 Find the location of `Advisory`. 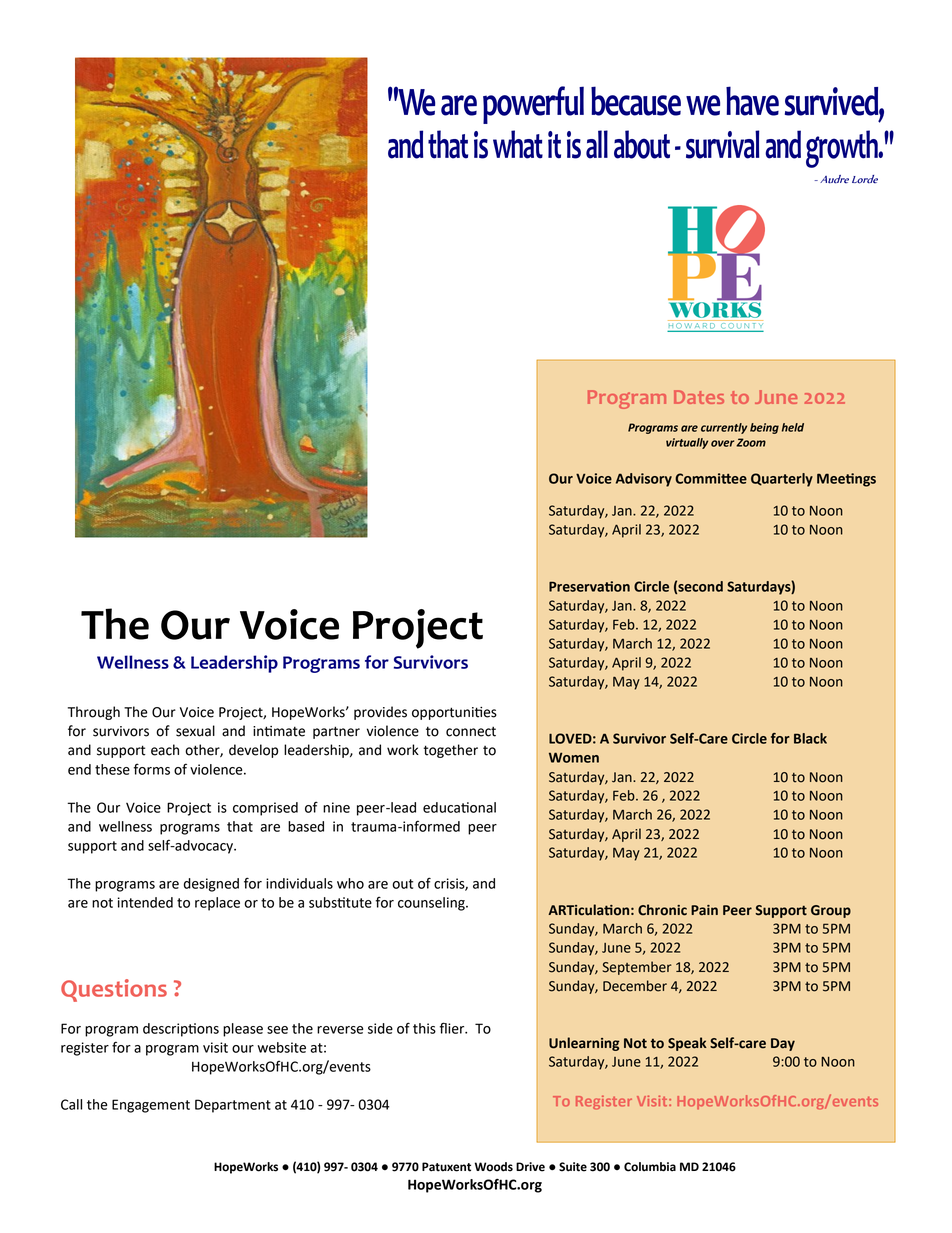

Advisory is located at coordinates (644, 480).
